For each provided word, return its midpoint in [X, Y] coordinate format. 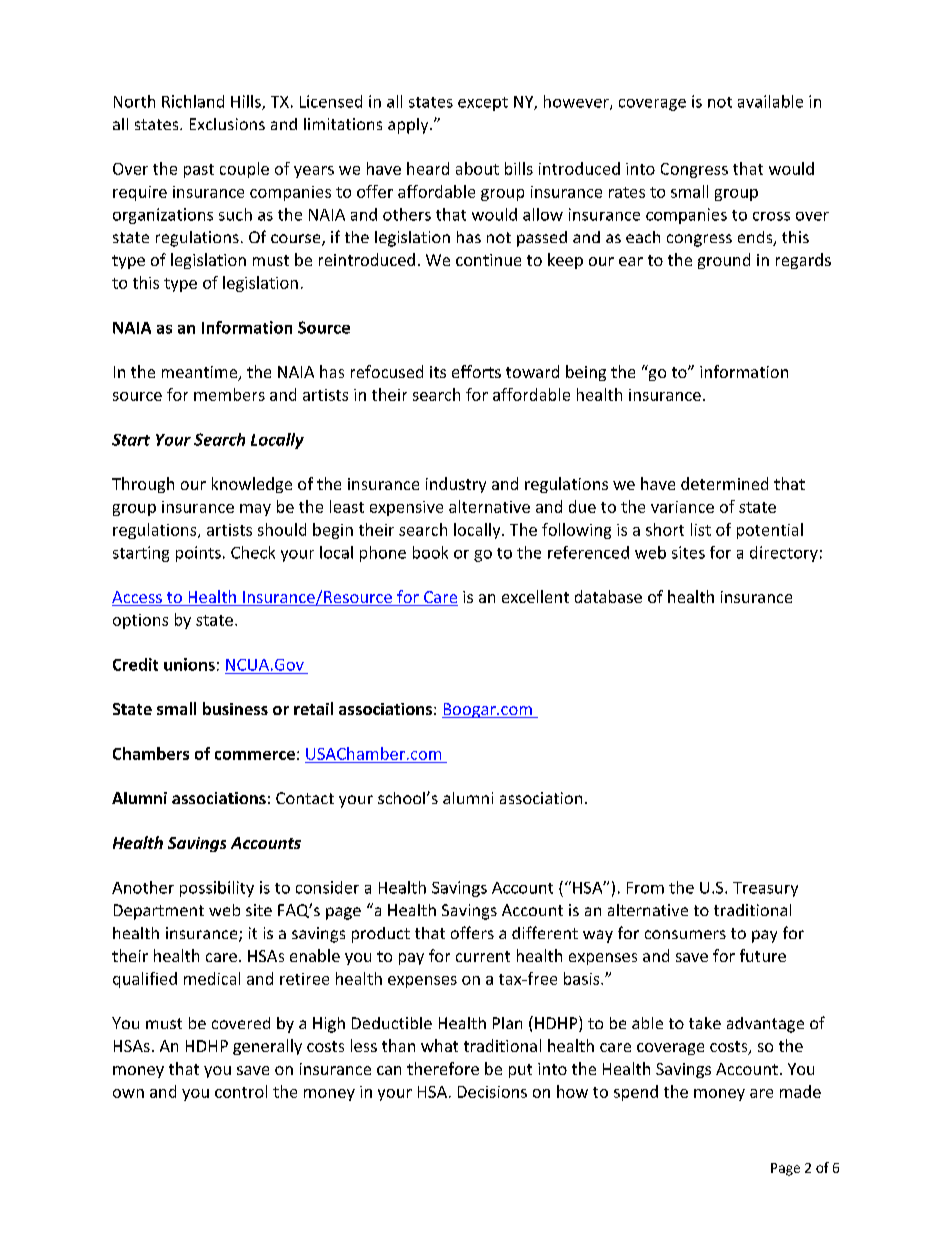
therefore [443, 1068]
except [483, 104]
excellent [535, 596]
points [198, 554]
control [241, 1091]
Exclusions [227, 124]
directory [784, 554]
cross [771, 216]
